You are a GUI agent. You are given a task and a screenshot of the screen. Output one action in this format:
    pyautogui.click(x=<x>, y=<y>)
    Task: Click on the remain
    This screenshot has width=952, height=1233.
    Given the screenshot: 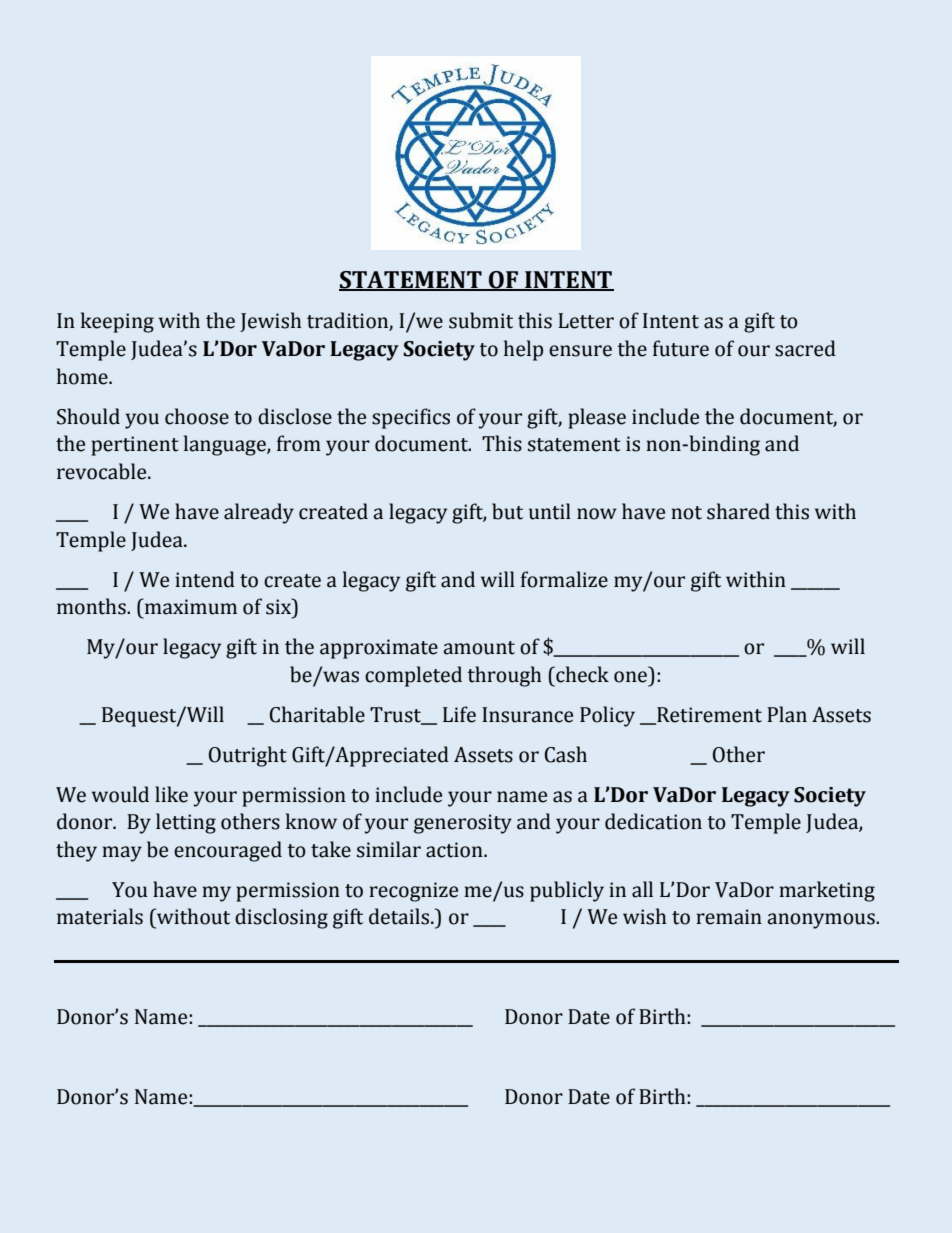 What is the action you would take?
    pyautogui.click(x=729, y=917)
